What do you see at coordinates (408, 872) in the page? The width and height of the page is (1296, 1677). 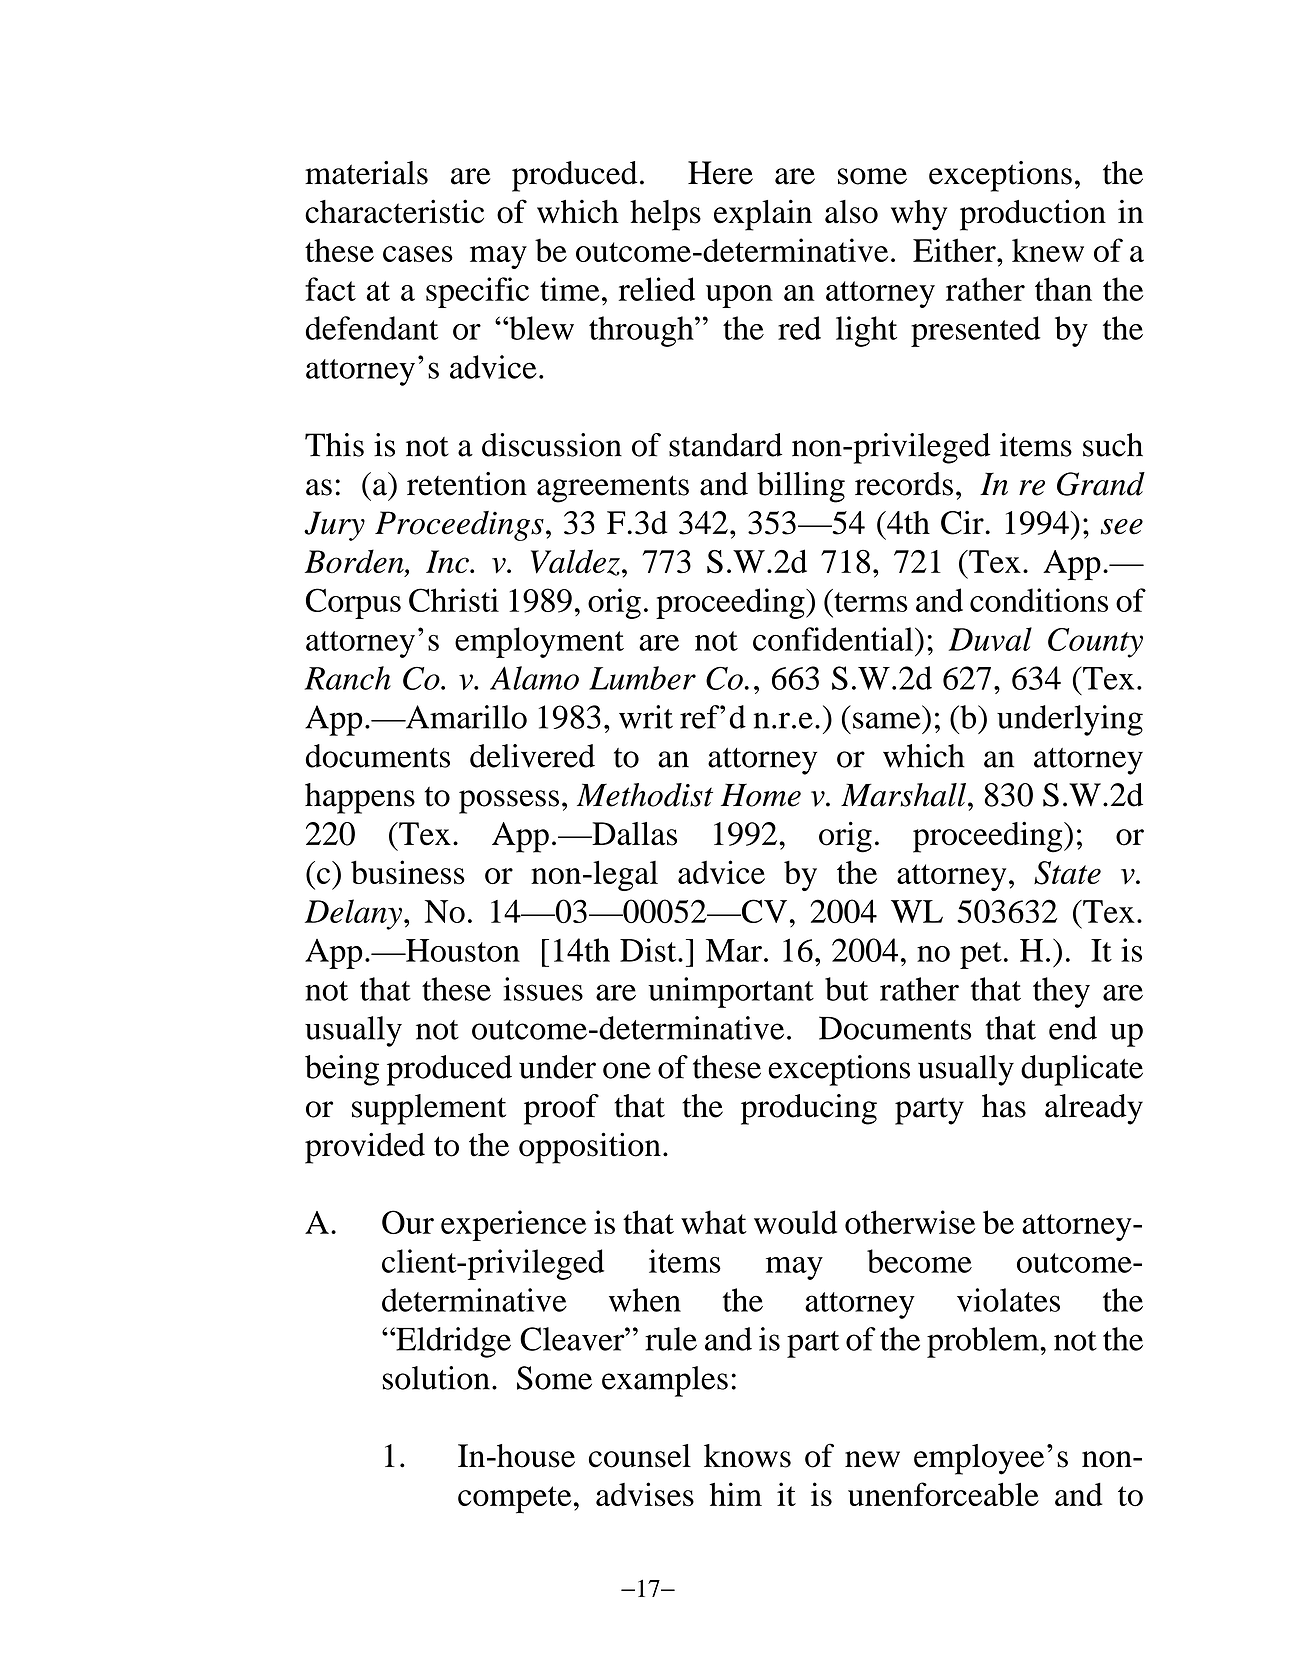 I see `business` at bounding box center [408, 872].
